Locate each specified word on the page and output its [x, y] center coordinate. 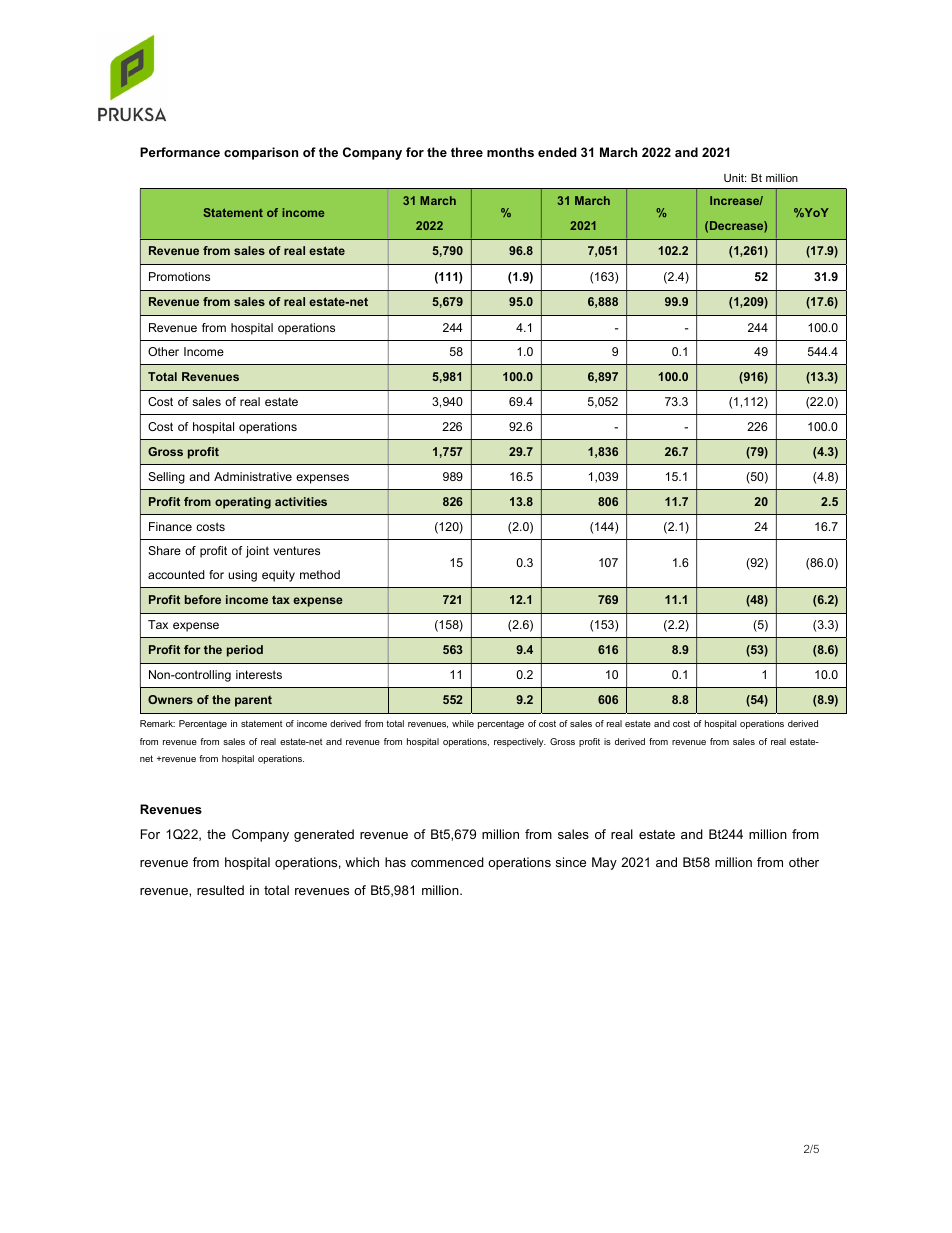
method [320, 574]
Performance [180, 152]
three [467, 152]
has [395, 862]
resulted [220, 890]
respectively [520, 742]
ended [557, 152]
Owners [170, 699]
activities [301, 501]
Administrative [253, 476]
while [463, 723]
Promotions [179, 276]
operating [243, 503]
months [510, 152]
